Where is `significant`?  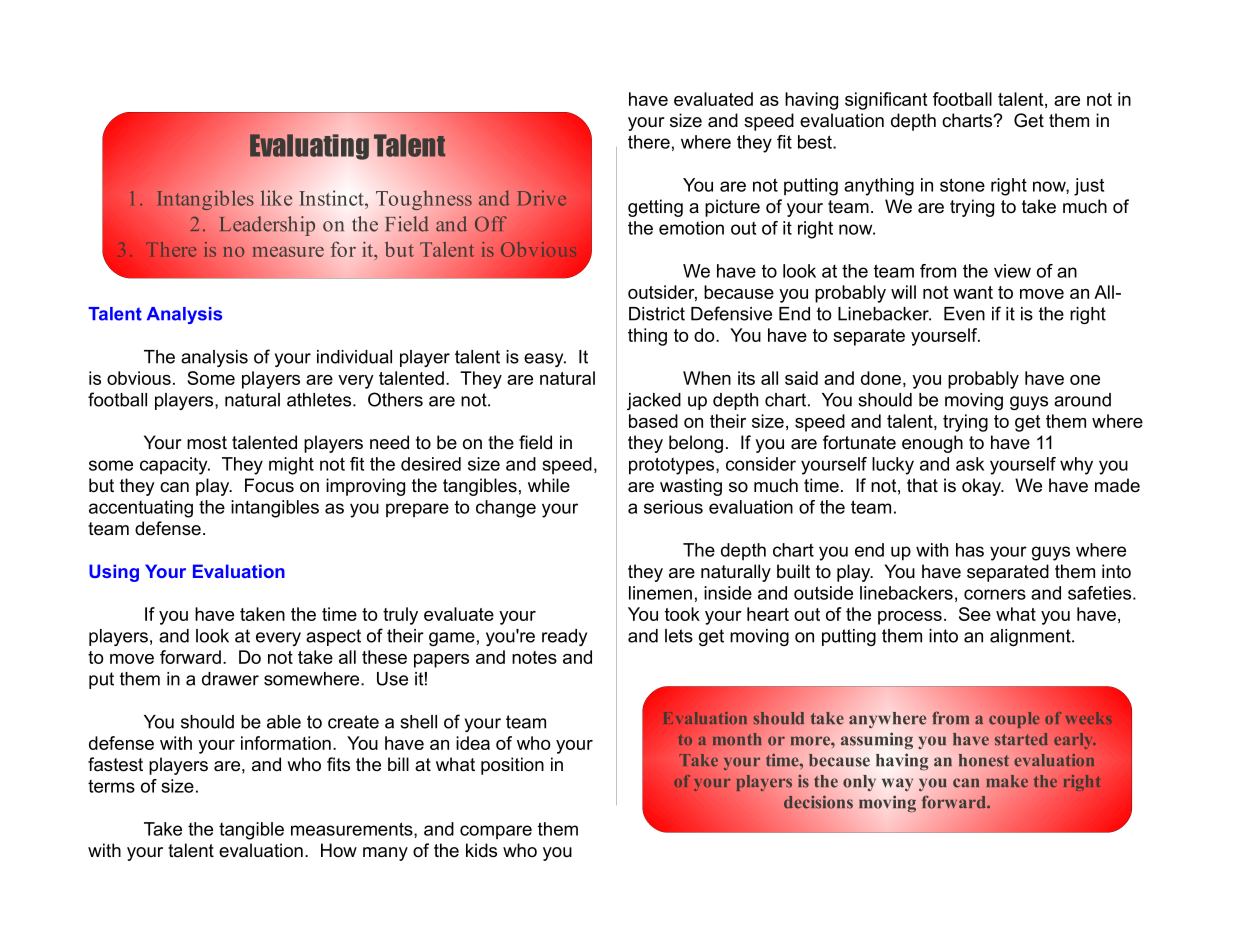
significant is located at coordinates (886, 101).
